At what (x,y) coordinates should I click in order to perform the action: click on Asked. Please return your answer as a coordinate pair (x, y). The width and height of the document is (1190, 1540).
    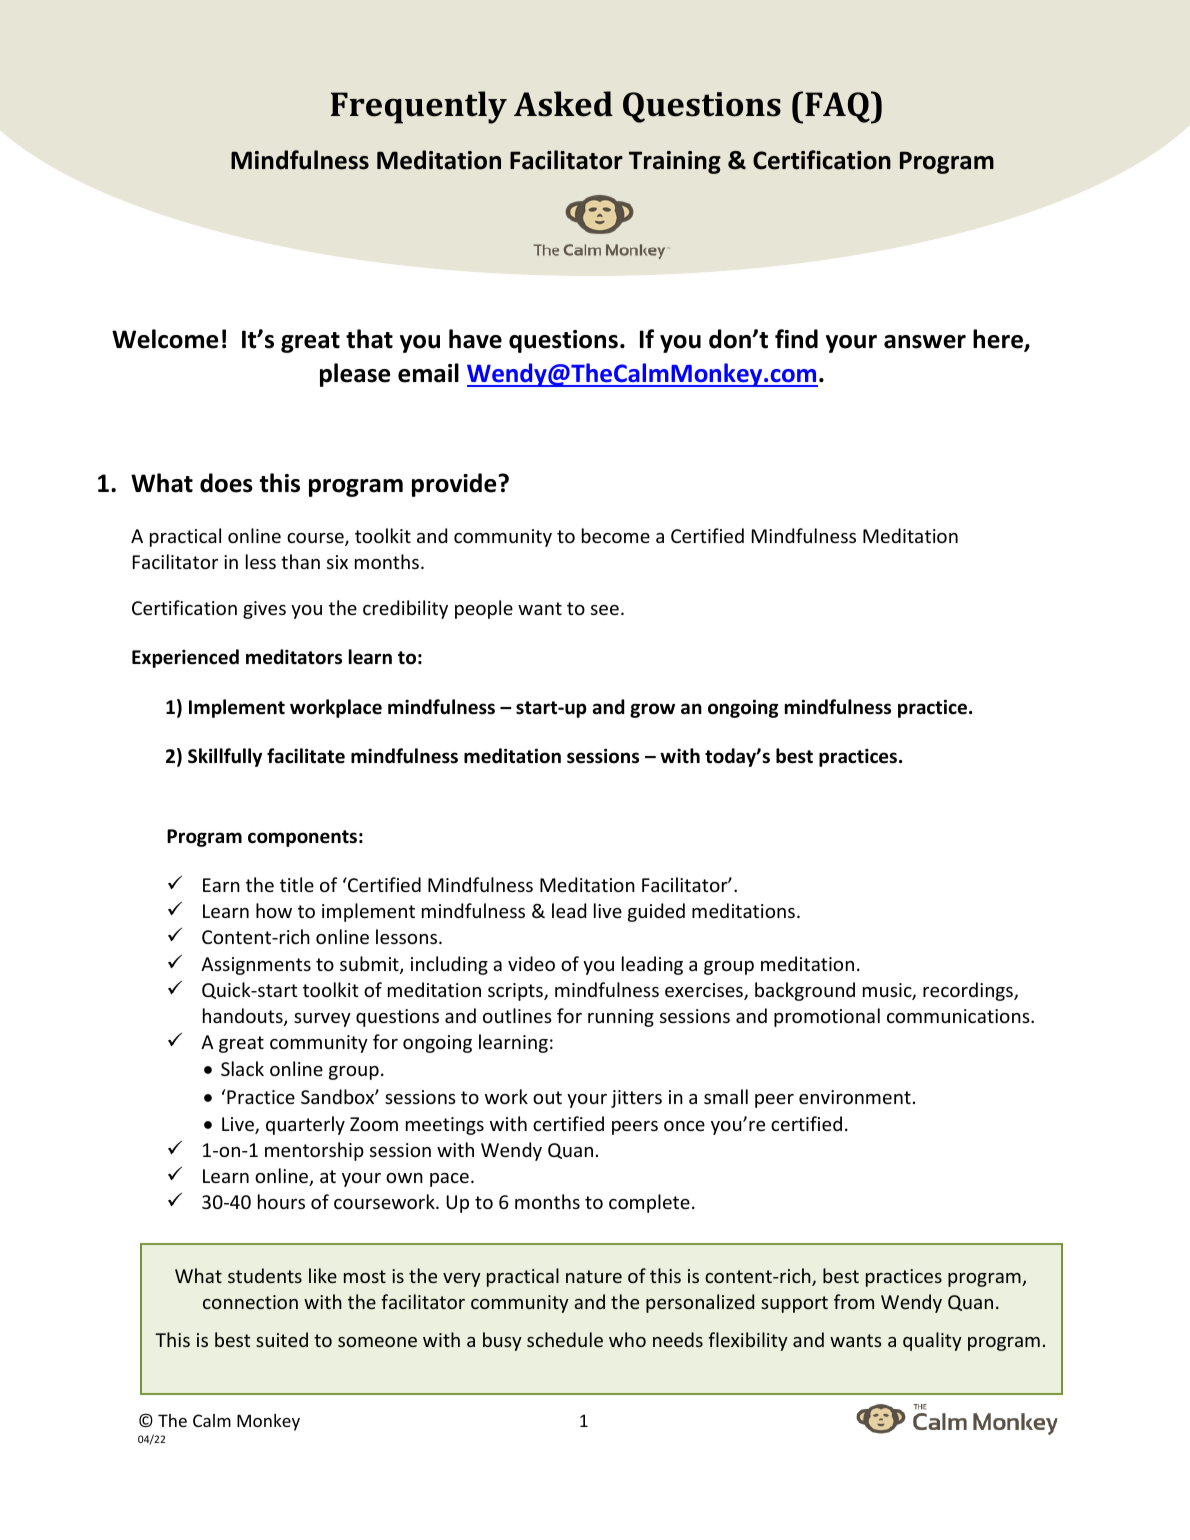
    Looking at the image, I should click on (563, 104).
